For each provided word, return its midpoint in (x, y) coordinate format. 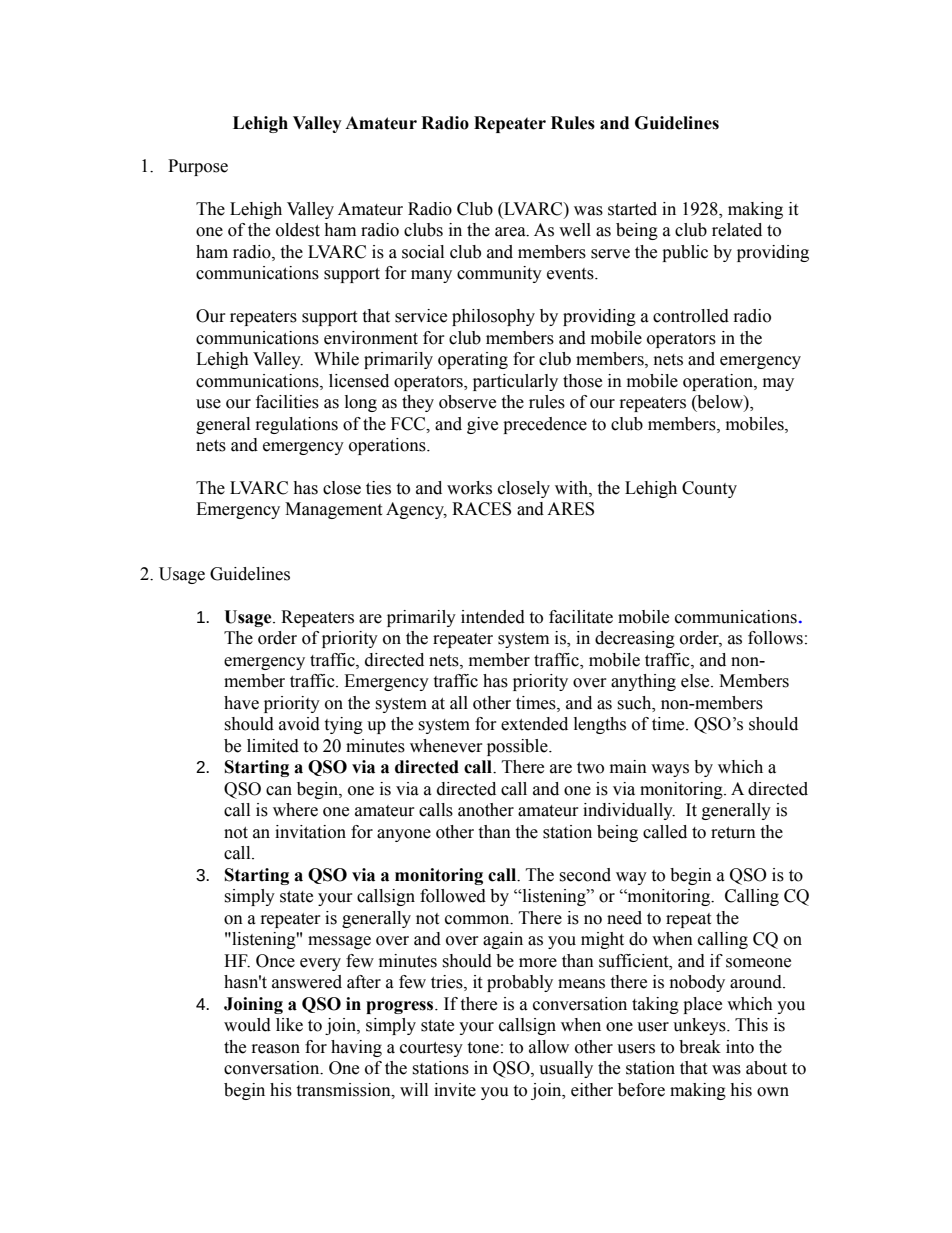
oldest (298, 230)
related (737, 230)
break (700, 1047)
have (241, 703)
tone (483, 1048)
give (482, 425)
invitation (310, 832)
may (778, 384)
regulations (297, 425)
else (696, 681)
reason (276, 1049)
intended (493, 617)
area (511, 232)
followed (453, 896)
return (733, 833)
